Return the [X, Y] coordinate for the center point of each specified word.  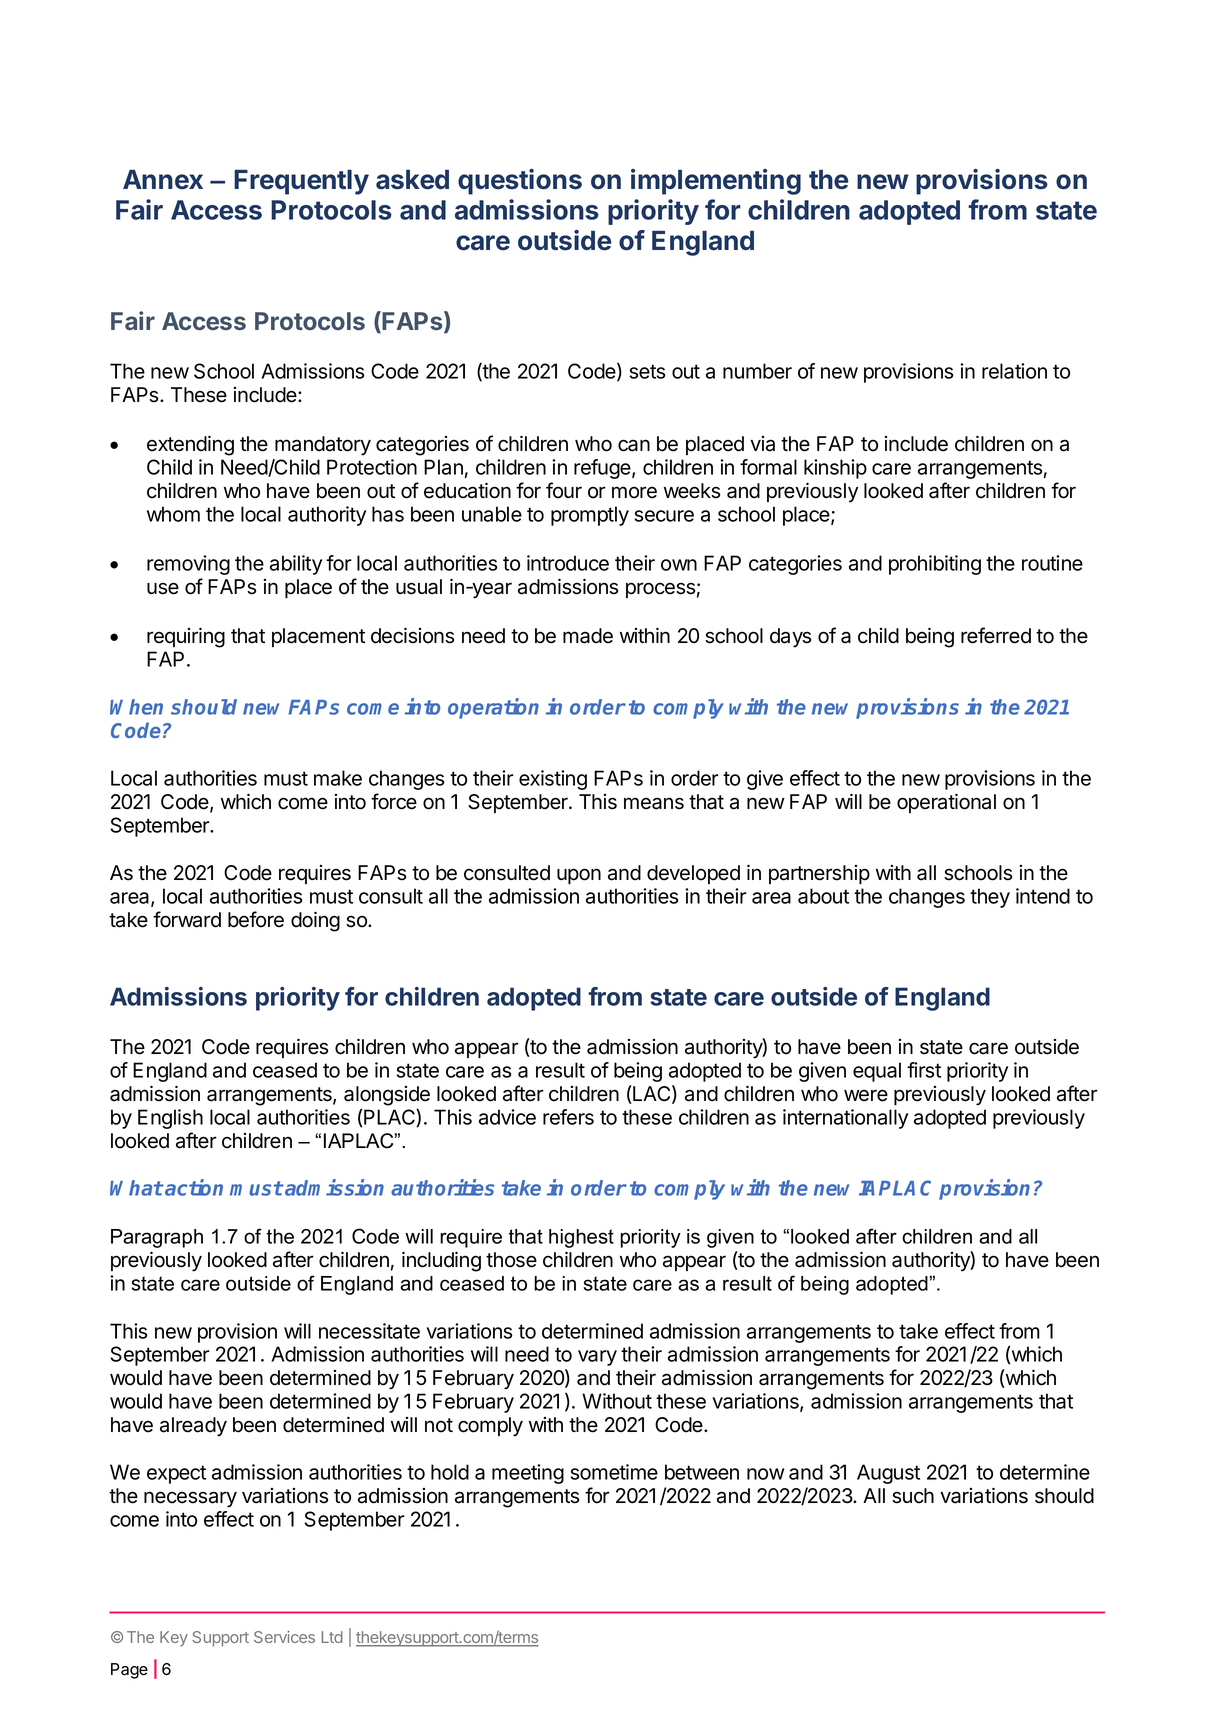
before [256, 919]
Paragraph [157, 1238]
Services [284, 1637]
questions [520, 182]
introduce [568, 563]
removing [188, 565]
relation [1014, 371]
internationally [845, 1119]
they [990, 898]
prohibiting [935, 565]
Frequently [301, 182]
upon [579, 876]
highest [581, 1238]
